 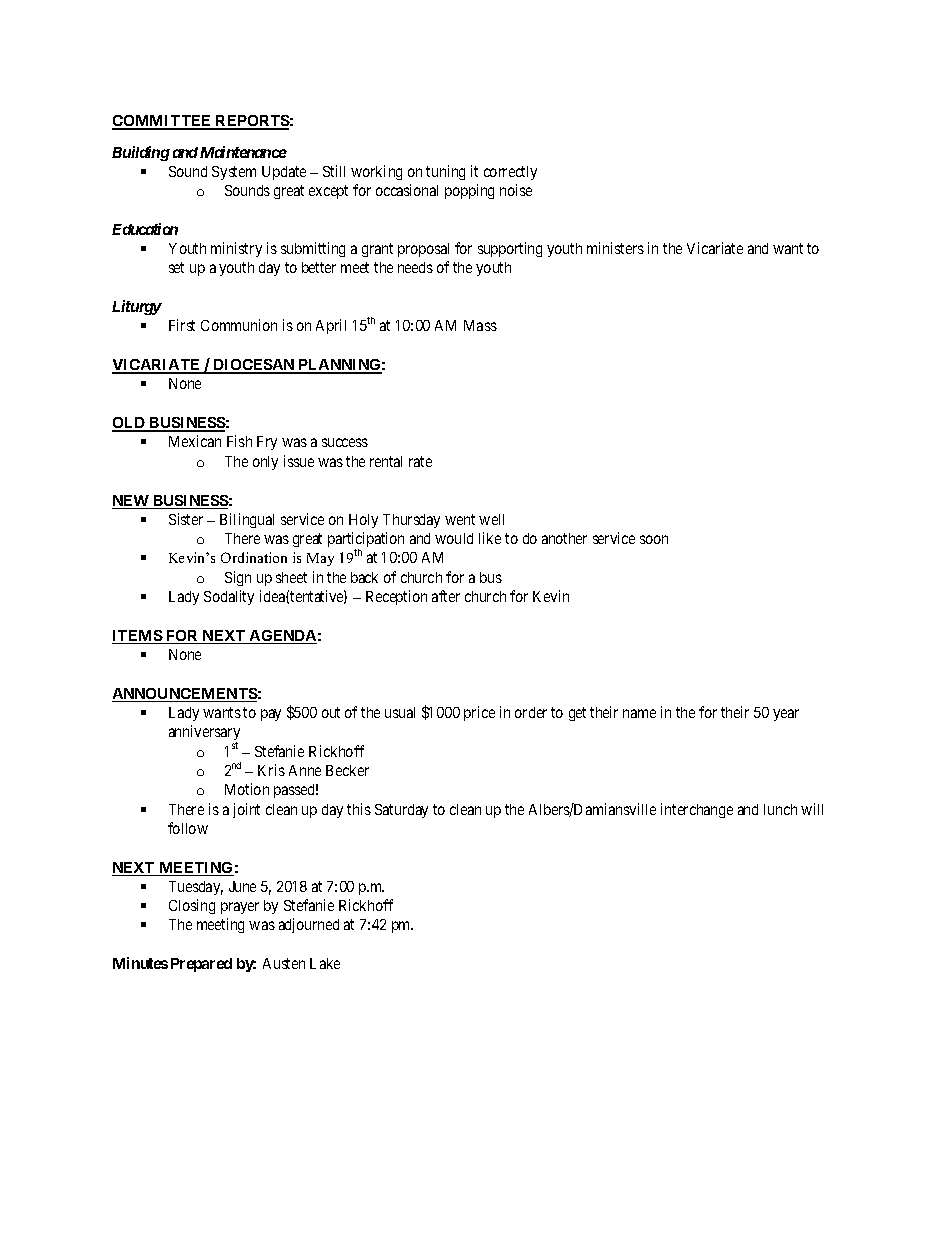 I want to click on rate, so click(x=420, y=461).
